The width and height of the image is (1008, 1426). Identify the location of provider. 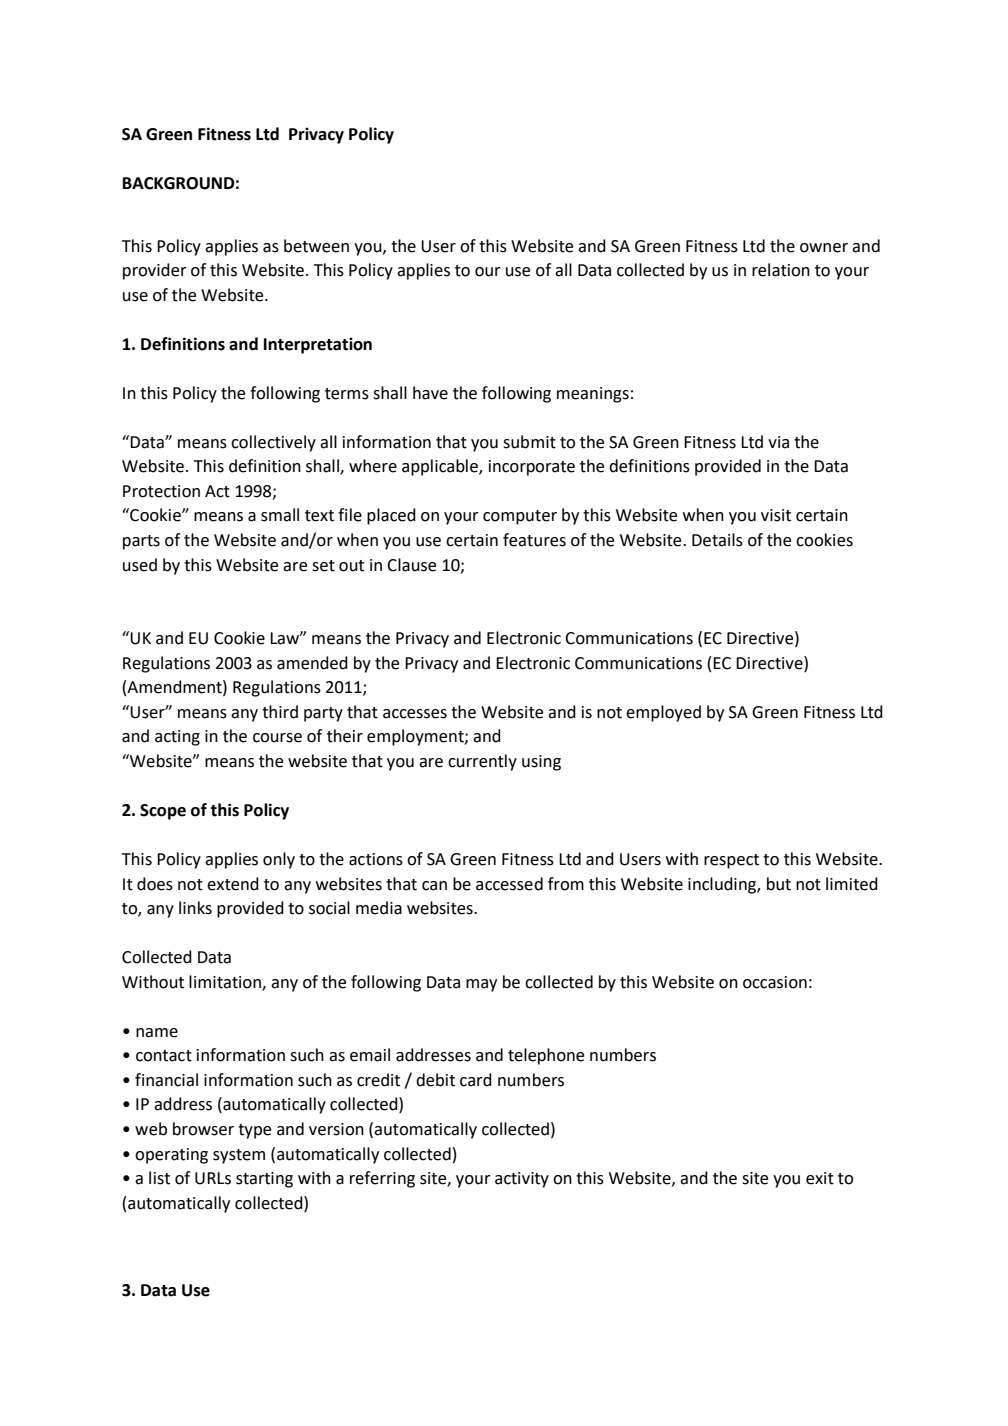
(155, 271).
